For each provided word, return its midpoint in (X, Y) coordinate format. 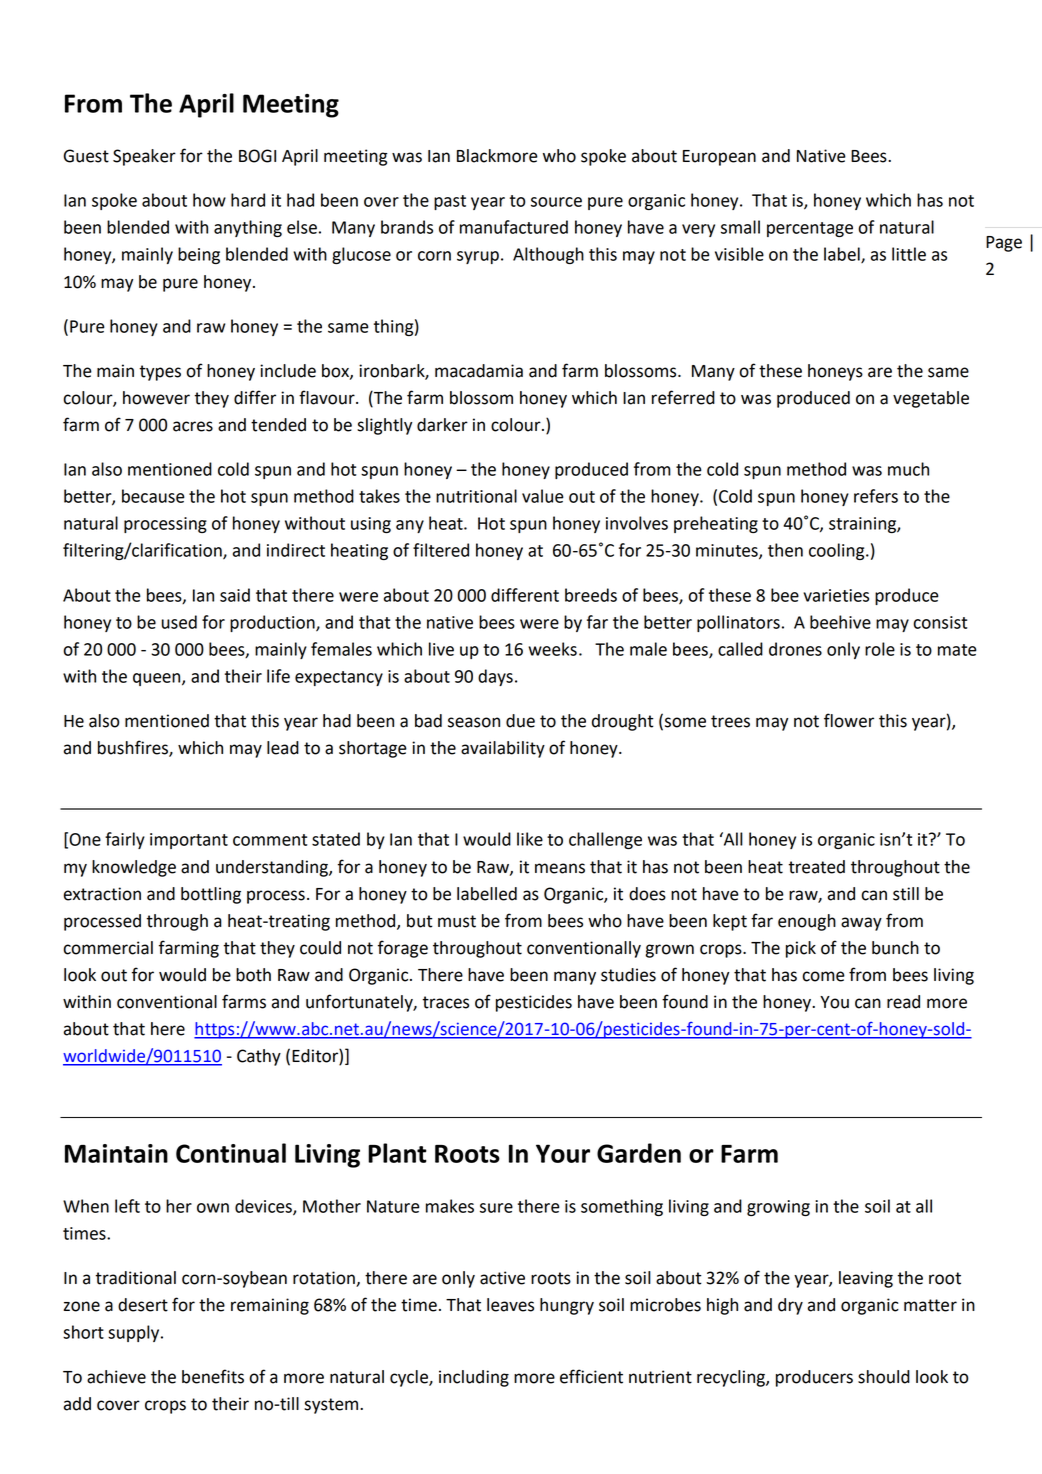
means (560, 868)
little (909, 254)
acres (193, 426)
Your (563, 1153)
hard (248, 200)
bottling (211, 895)
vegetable (931, 399)
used (179, 622)
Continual (231, 1153)
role (880, 649)
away (861, 924)
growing (778, 1208)
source (556, 202)
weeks (552, 649)
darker (442, 425)
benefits (213, 1376)
